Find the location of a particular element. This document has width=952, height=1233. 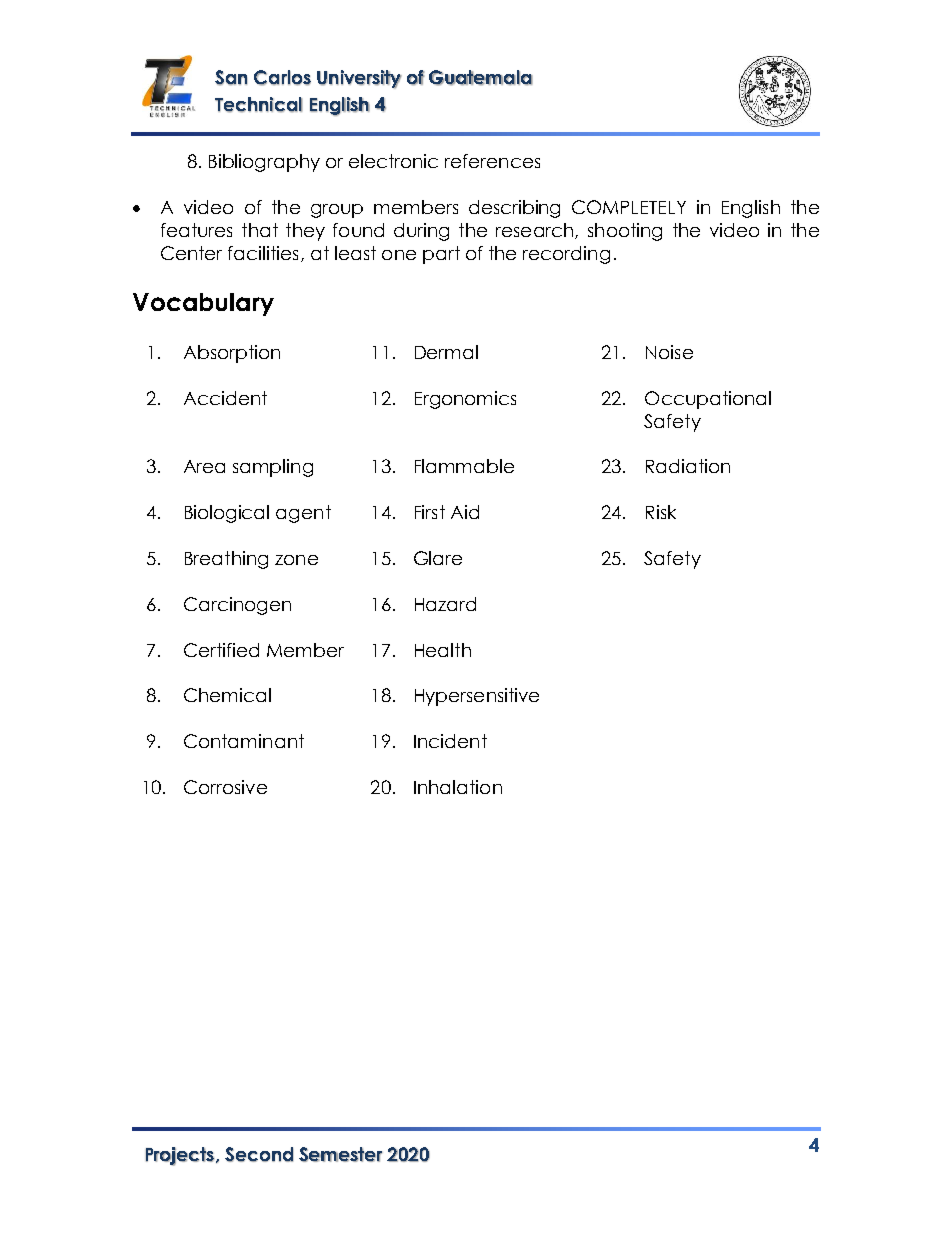

Contaminant is located at coordinates (244, 741).
